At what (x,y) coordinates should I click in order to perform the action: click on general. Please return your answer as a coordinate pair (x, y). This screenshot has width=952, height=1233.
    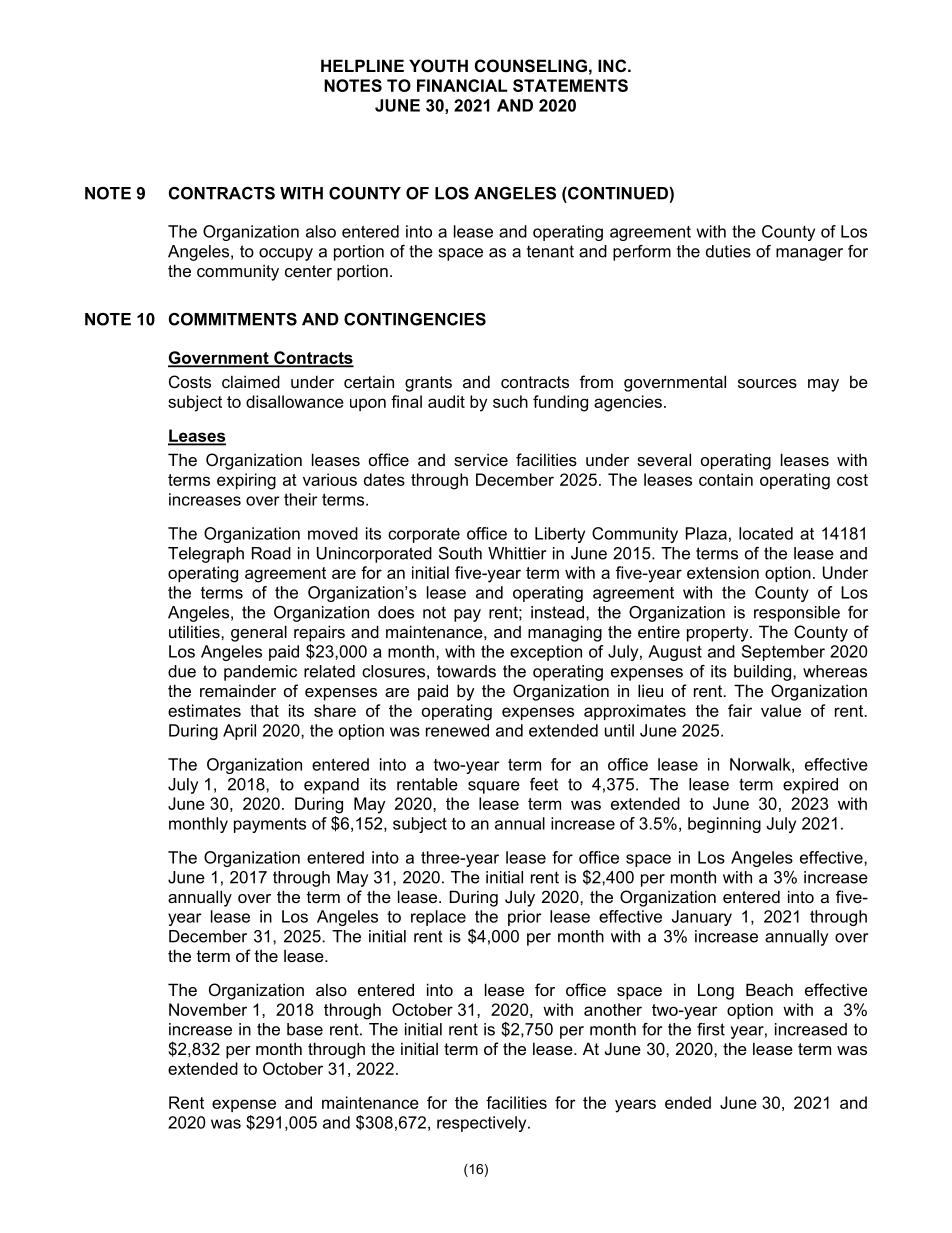
    Looking at the image, I should click on (259, 633).
